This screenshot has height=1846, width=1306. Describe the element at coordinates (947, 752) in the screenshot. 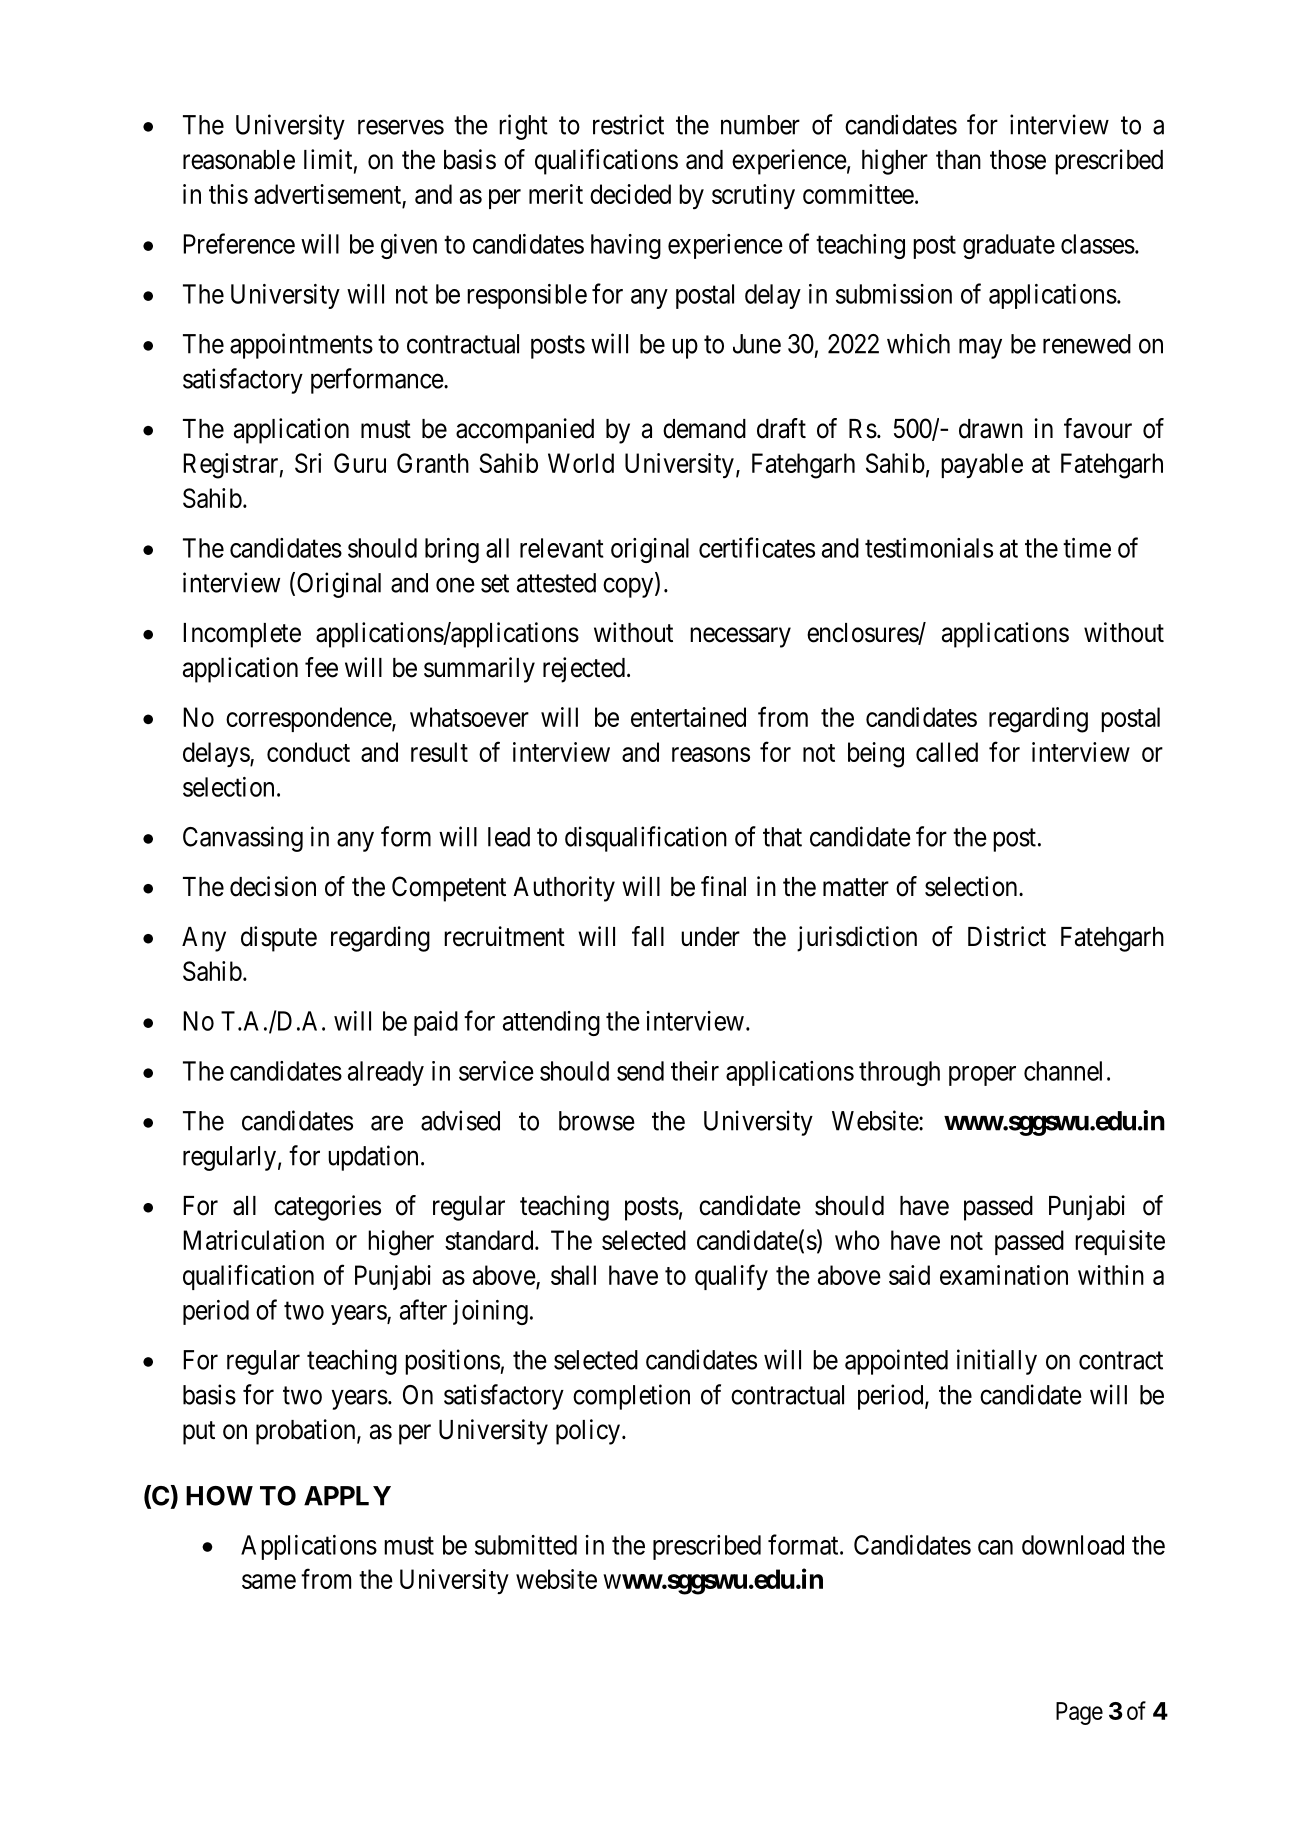

I see `called` at that location.
